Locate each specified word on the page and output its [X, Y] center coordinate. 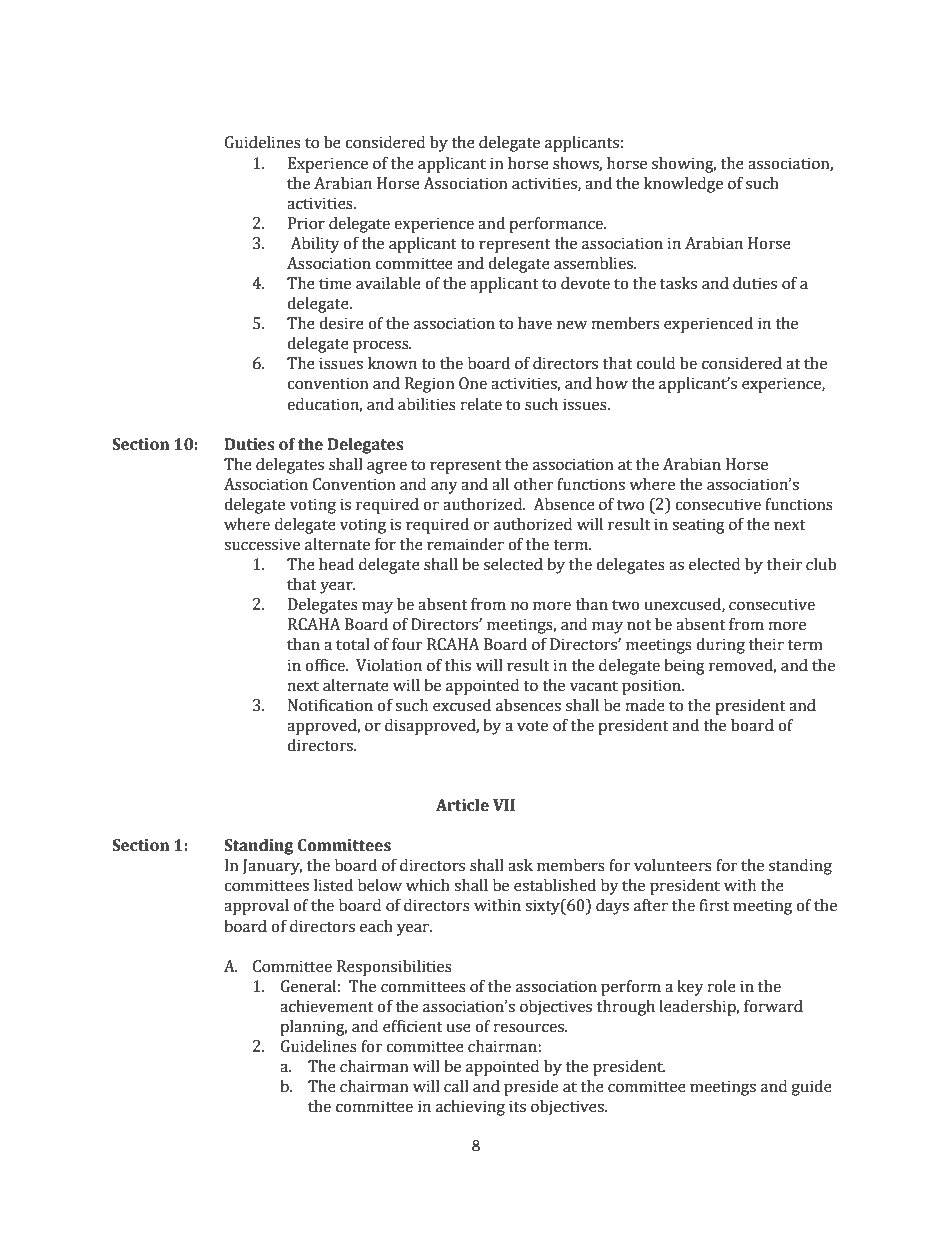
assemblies [594, 263]
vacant [594, 686]
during [720, 646]
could [655, 363]
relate [481, 404]
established [555, 885]
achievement [327, 1006]
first [714, 905]
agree [387, 467]
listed [333, 885]
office [326, 665]
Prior [306, 223]
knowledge [683, 185]
